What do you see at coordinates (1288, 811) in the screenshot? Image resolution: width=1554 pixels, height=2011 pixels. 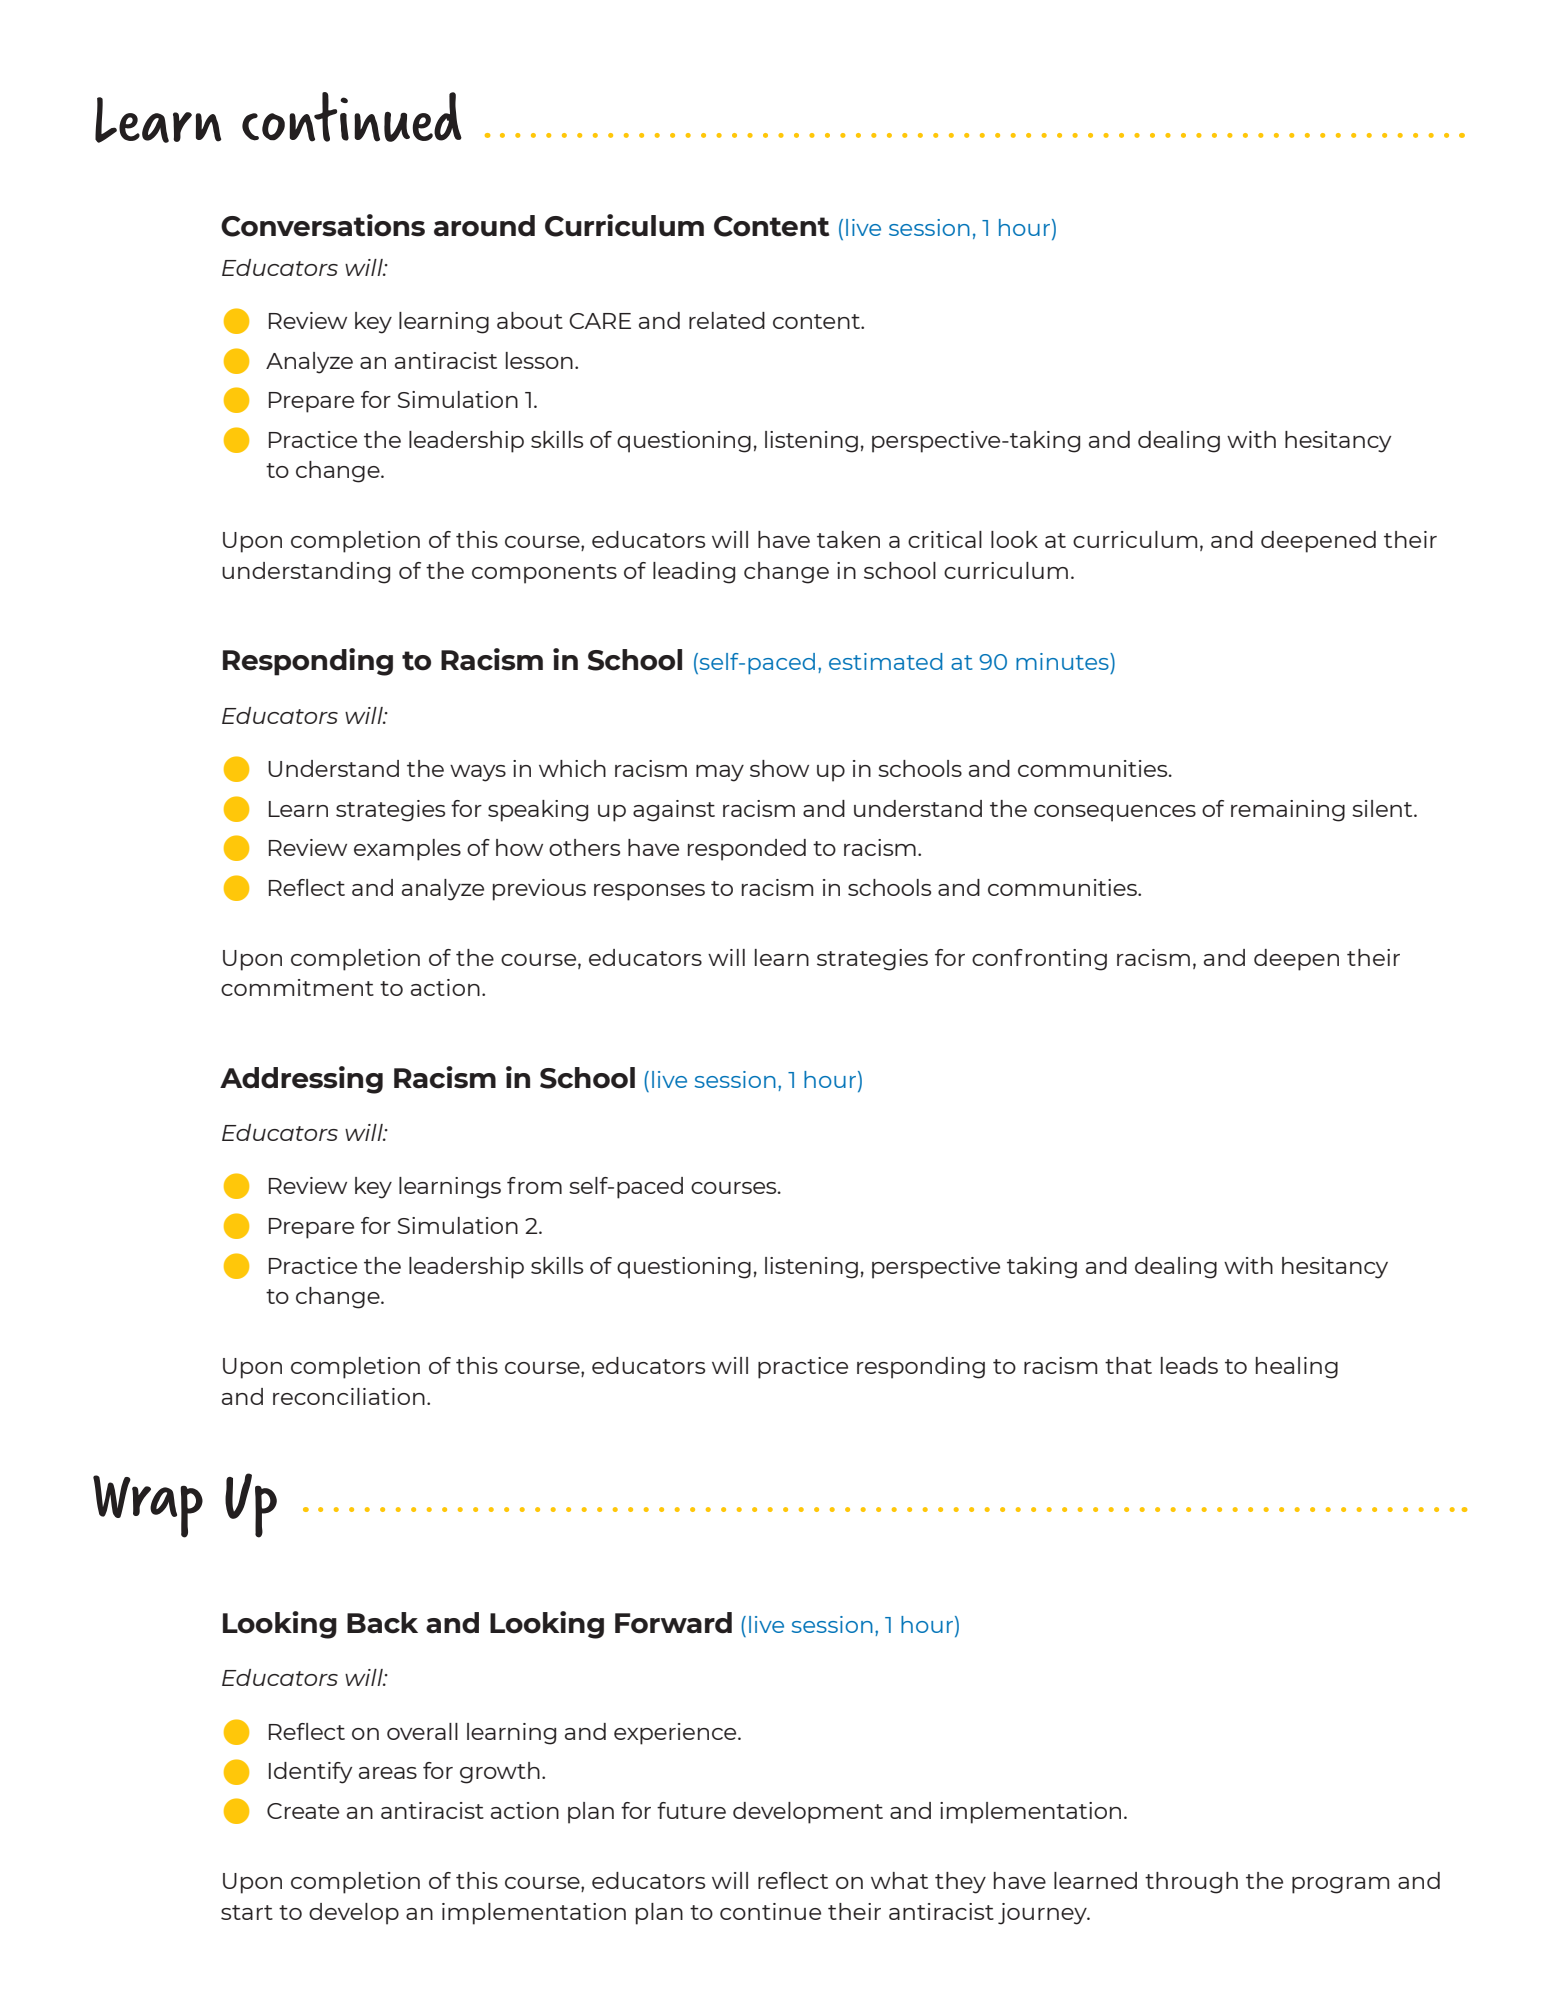 I see `remaining` at bounding box center [1288, 811].
